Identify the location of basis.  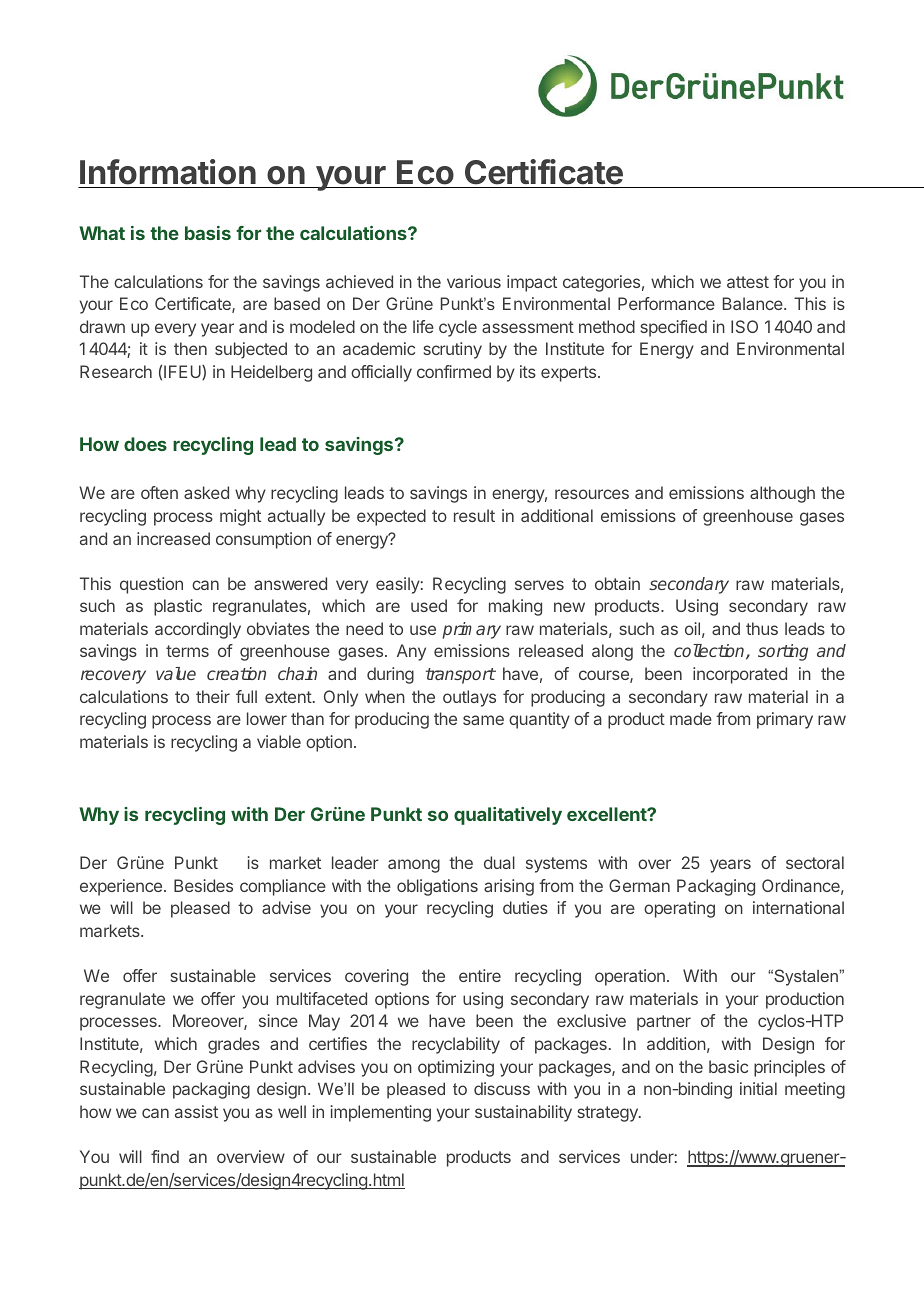
(208, 233).
